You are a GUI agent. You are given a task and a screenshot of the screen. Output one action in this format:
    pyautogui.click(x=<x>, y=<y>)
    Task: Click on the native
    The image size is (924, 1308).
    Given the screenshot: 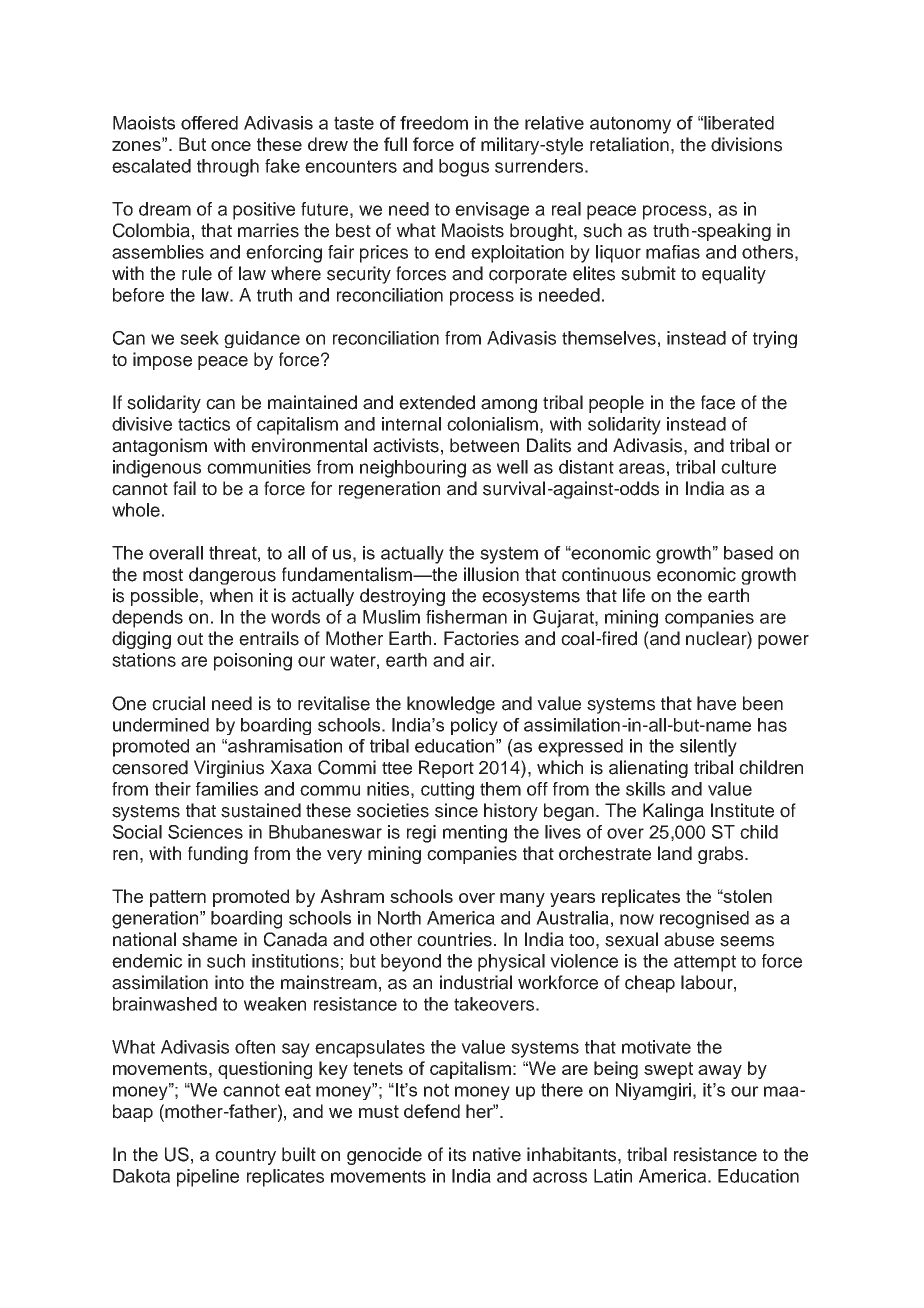 What is the action you would take?
    pyautogui.click(x=497, y=1154)
